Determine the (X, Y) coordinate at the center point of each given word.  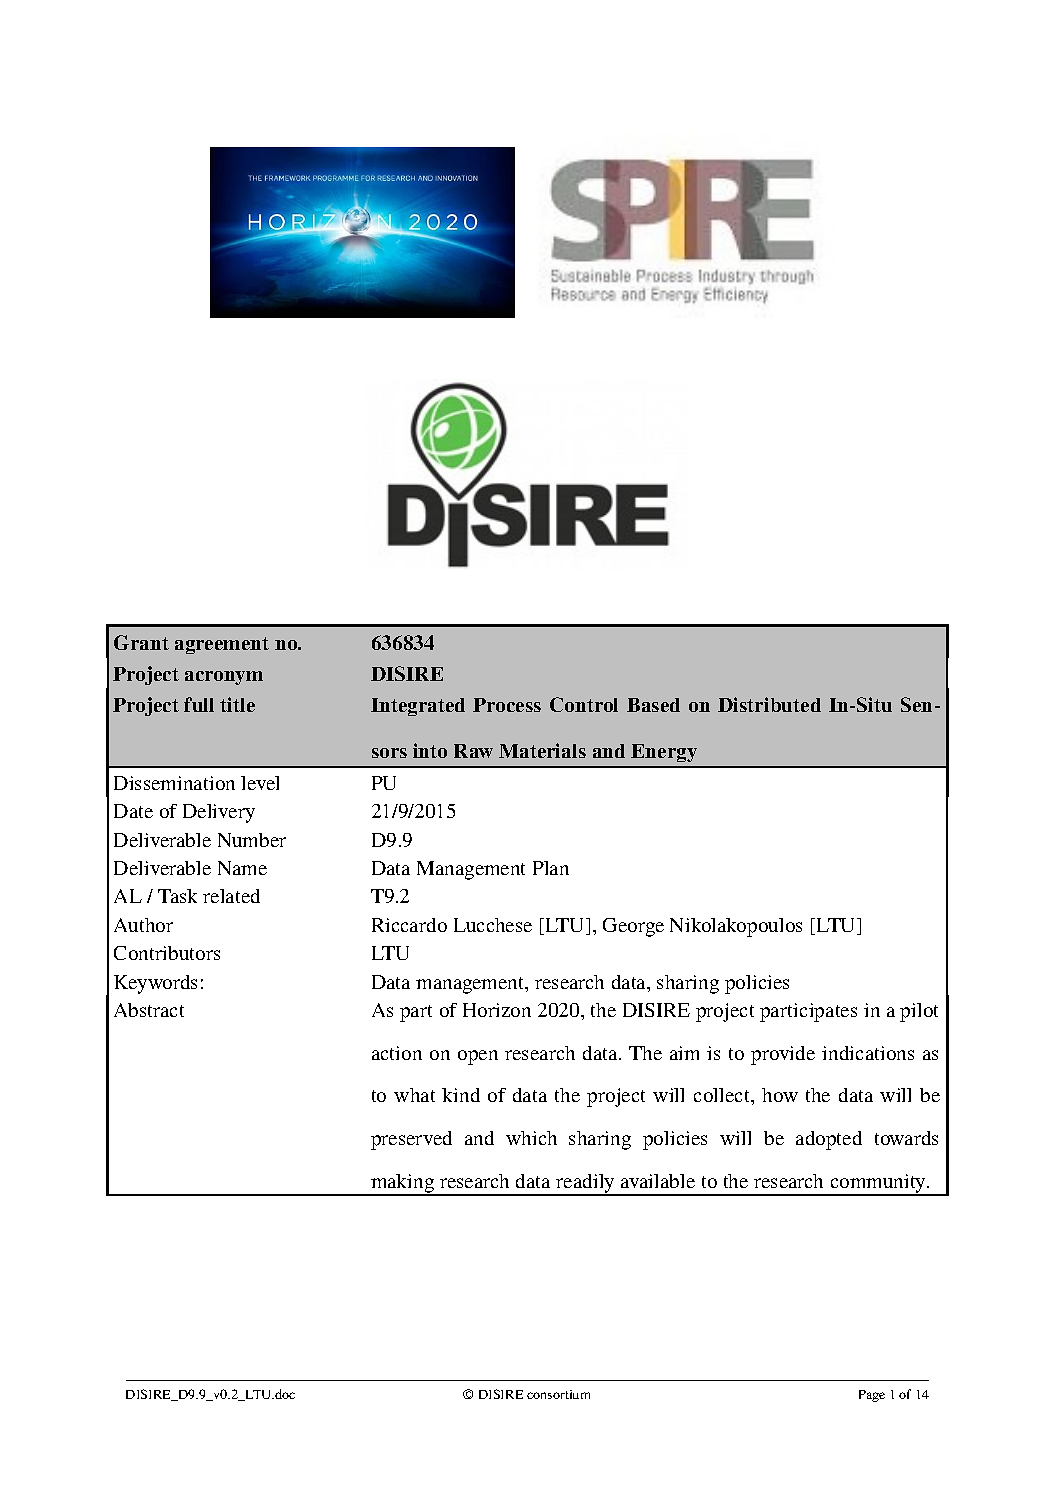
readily (585, 1184)
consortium (558, 1394)
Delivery (219, 813)
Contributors (167, 953)
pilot (919, 1012)
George (633, 927)
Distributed (769, 704)
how (780, 1095)
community (878, 1184)
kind (461, 1095)
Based (653, 705)
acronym (224, 678)
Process (507, 705)
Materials (542, 750)
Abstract (149, 1010)
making (403, 1184)
